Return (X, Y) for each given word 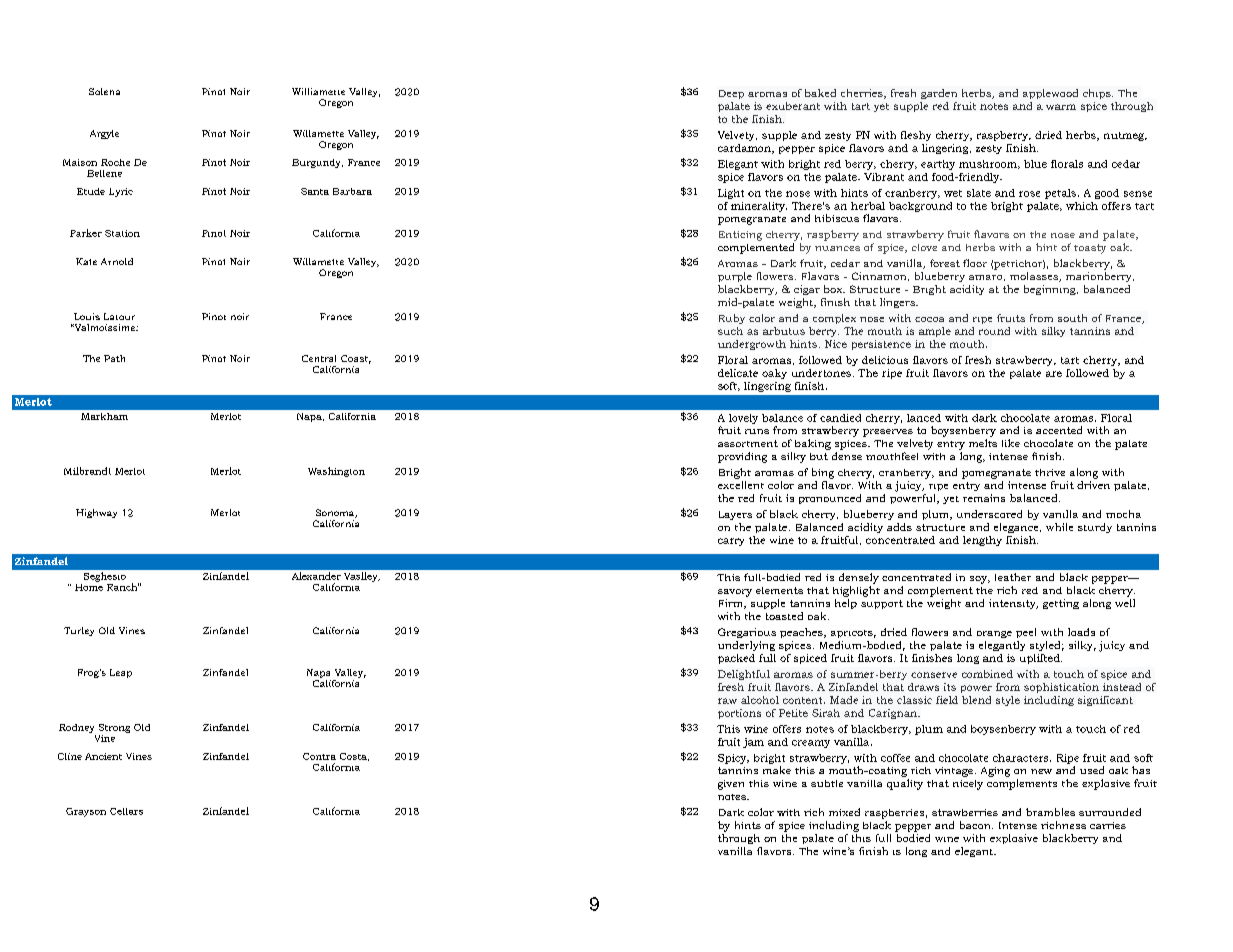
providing (742, 457)
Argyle (104, 134)
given (731, 785)
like (1011, 443)
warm (1061, 107)
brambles (1050, 812)
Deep (731, 94)
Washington (336, 472)
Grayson (86, 812)
